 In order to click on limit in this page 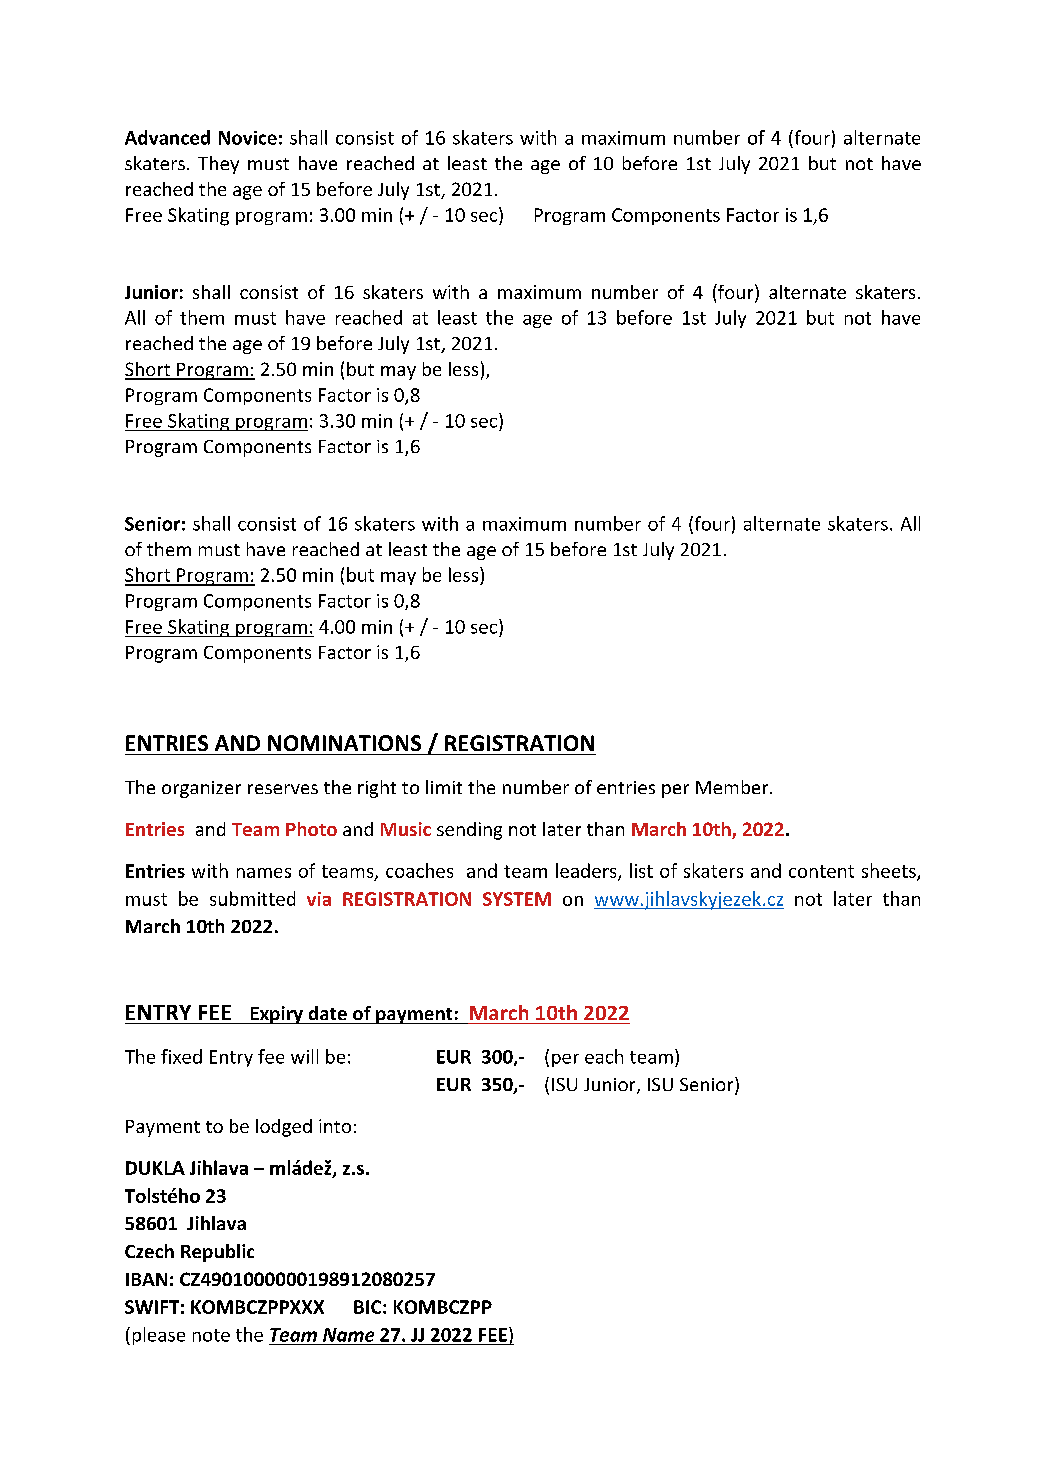, I will do `click(444, 787)`.
